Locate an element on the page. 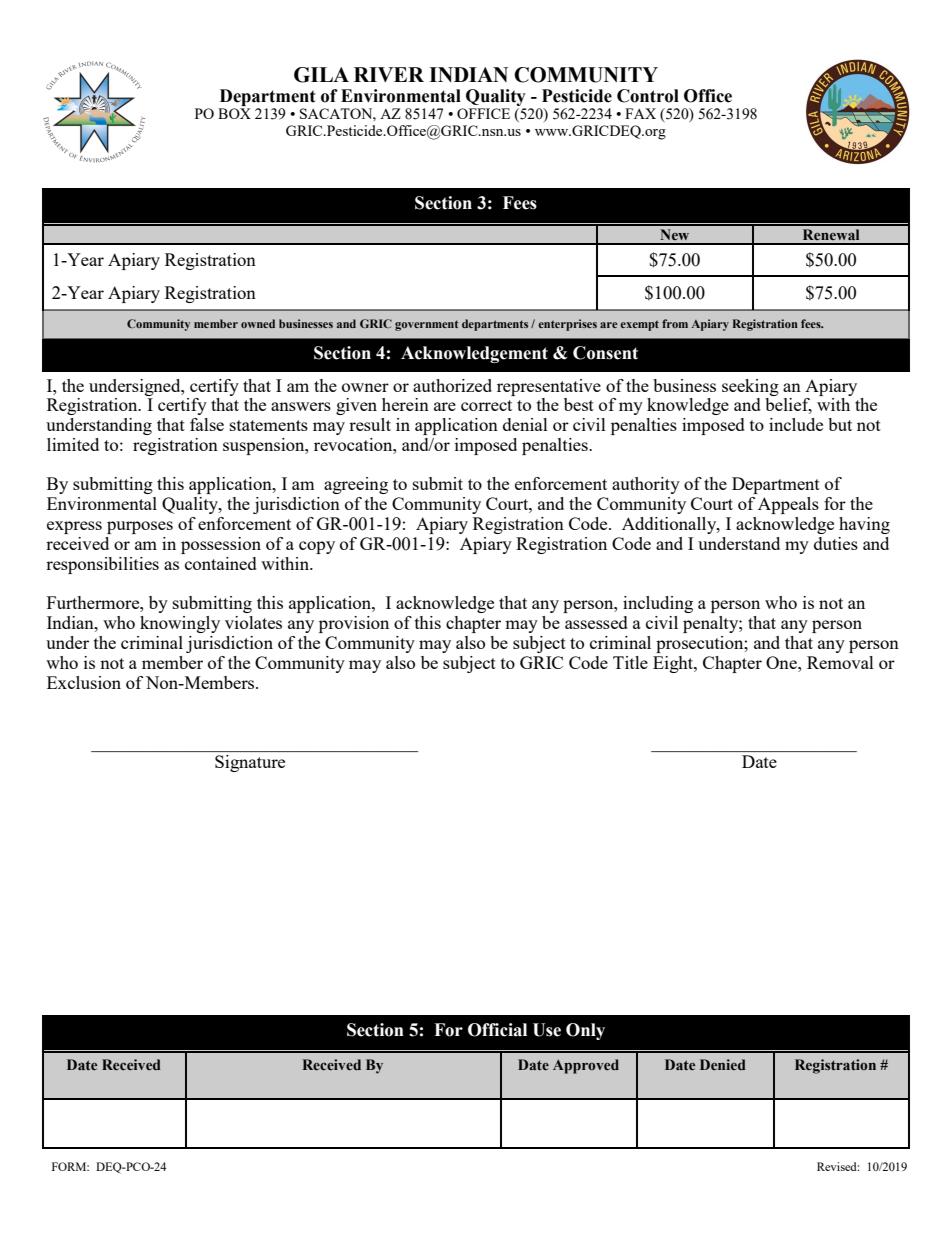  false is located at coordinates (207, 424).
